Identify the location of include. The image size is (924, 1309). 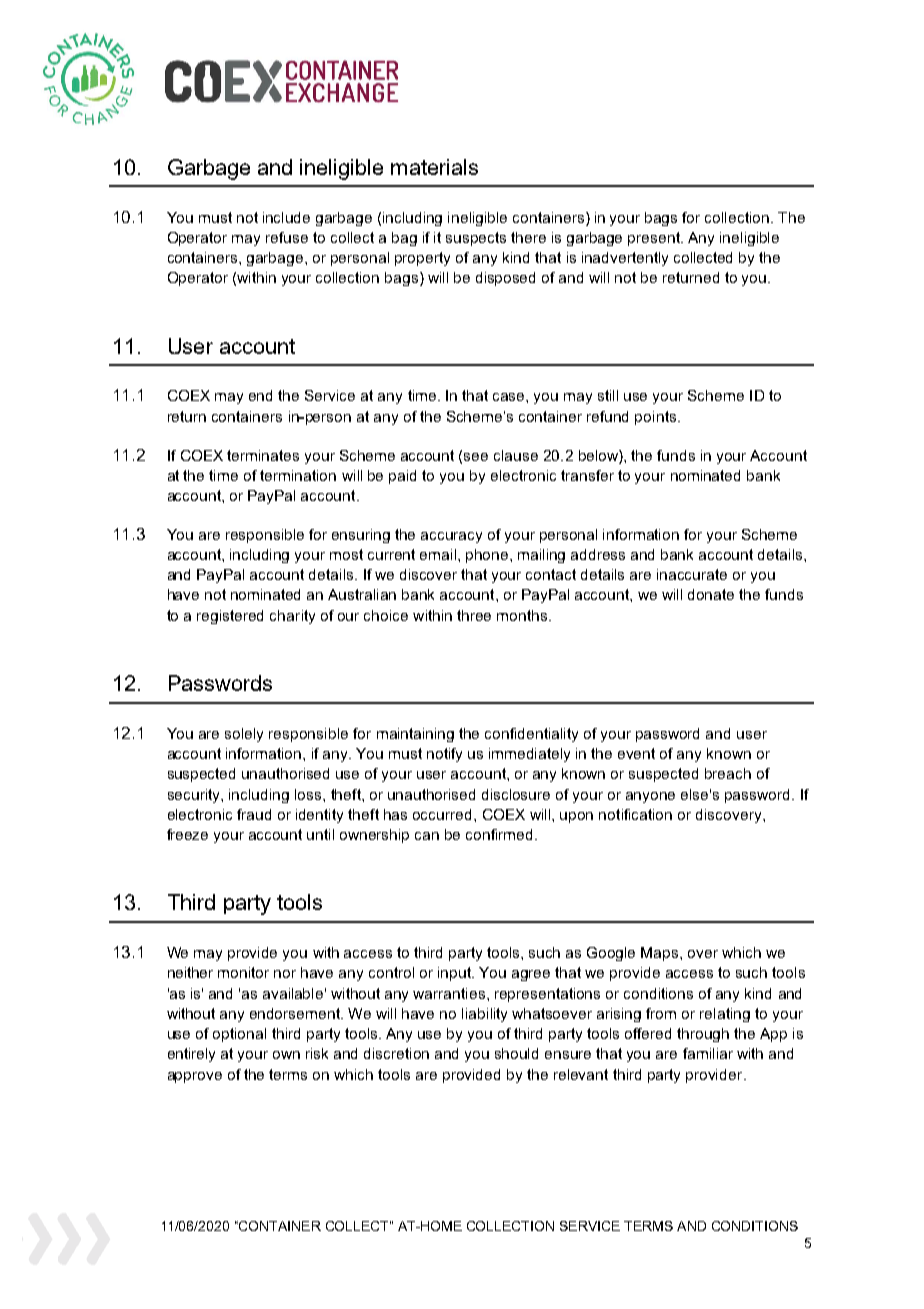
(286, 217).
